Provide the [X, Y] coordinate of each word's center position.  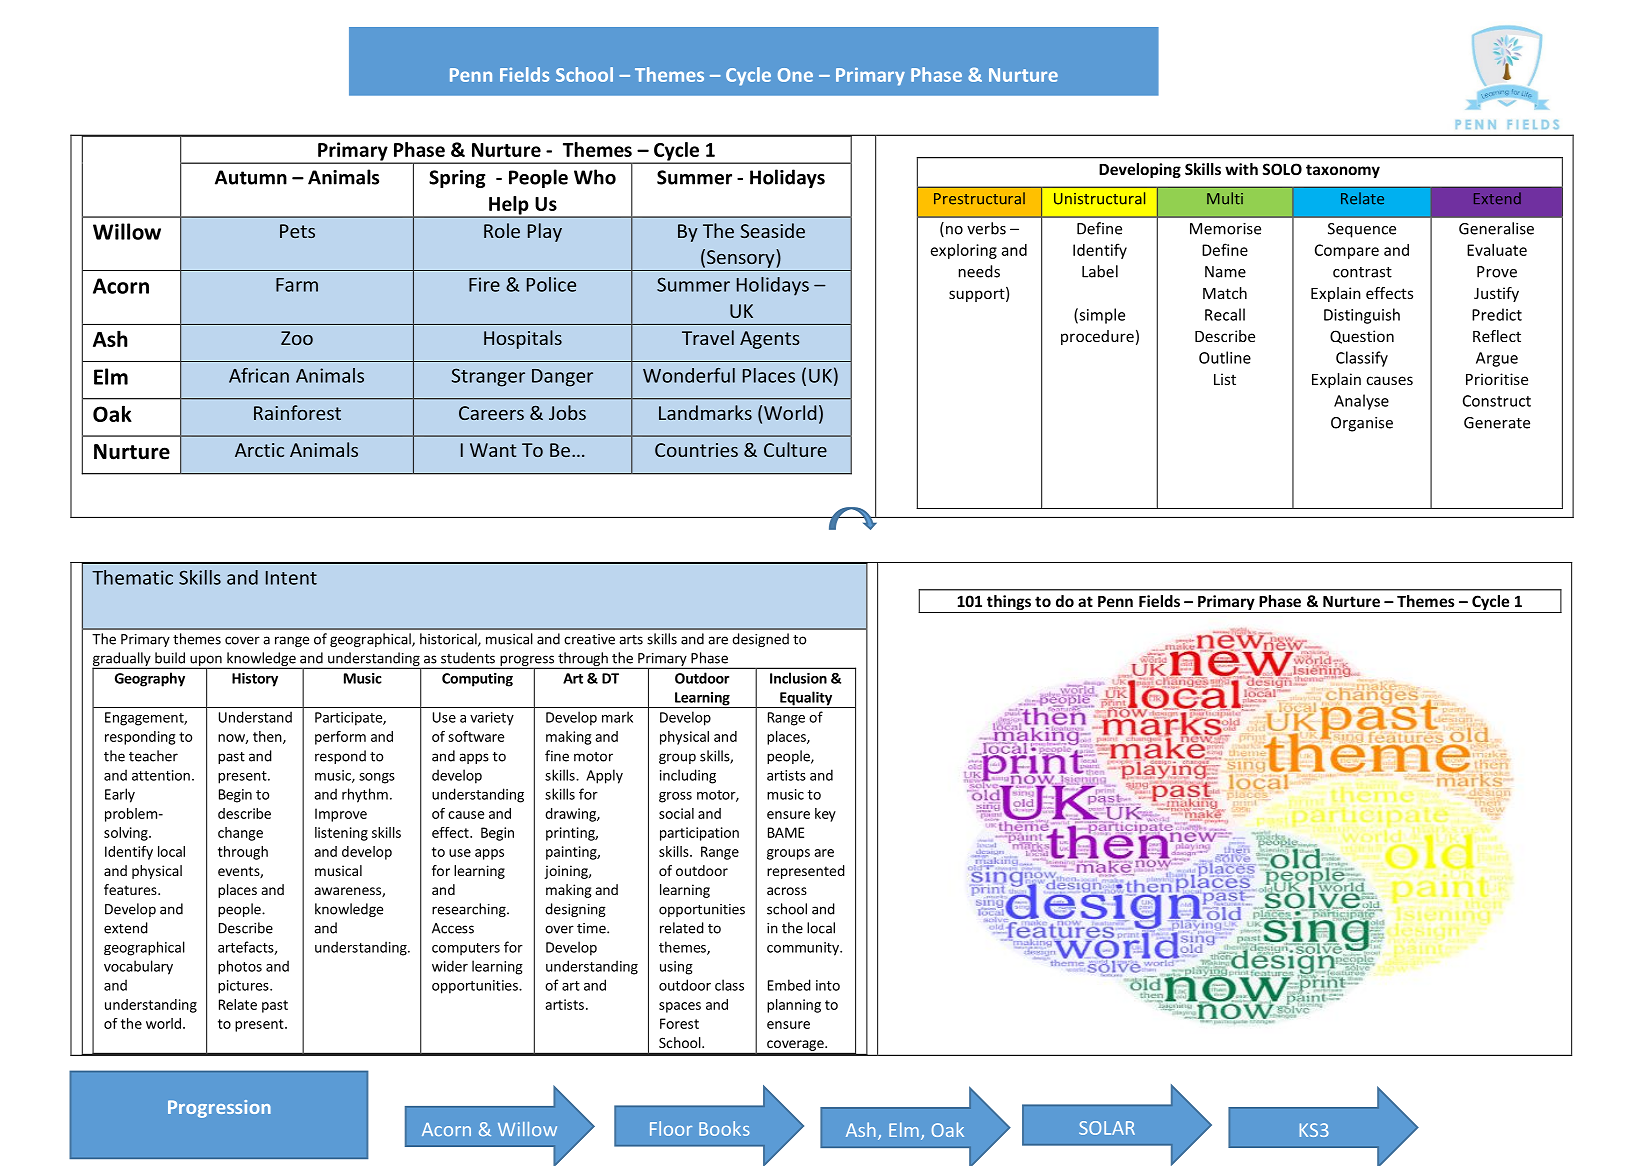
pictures [244, 987]
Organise [1362, 424]
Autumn [251, 177]
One [795, 75]
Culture [795, 449]
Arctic [259, 450]
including [688, 776]
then [268, 737]
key [825, 815]
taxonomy [1343, 171]
